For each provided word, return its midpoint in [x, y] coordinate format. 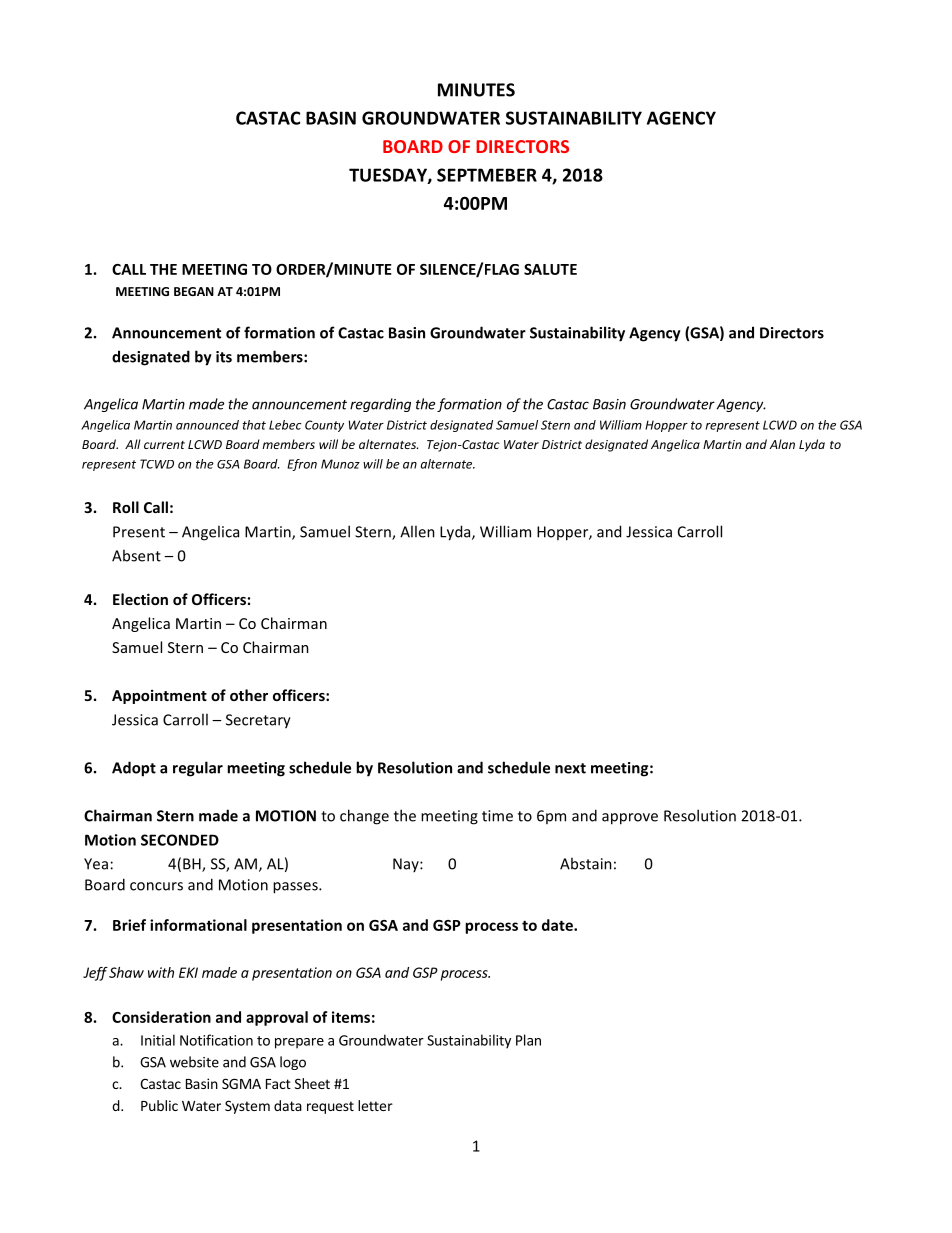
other [249, 695]
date [558, 925]
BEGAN [194, 291]
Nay [407, 865]
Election [140, 599]
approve [630, 819]
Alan [782, 444]
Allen [417, 531]
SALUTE [550, 269]
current [164, 445]
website [194, 1062]
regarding [380, 405]
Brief [129, 925]
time [497, 816]
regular [198, 769]
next [570, 768]
